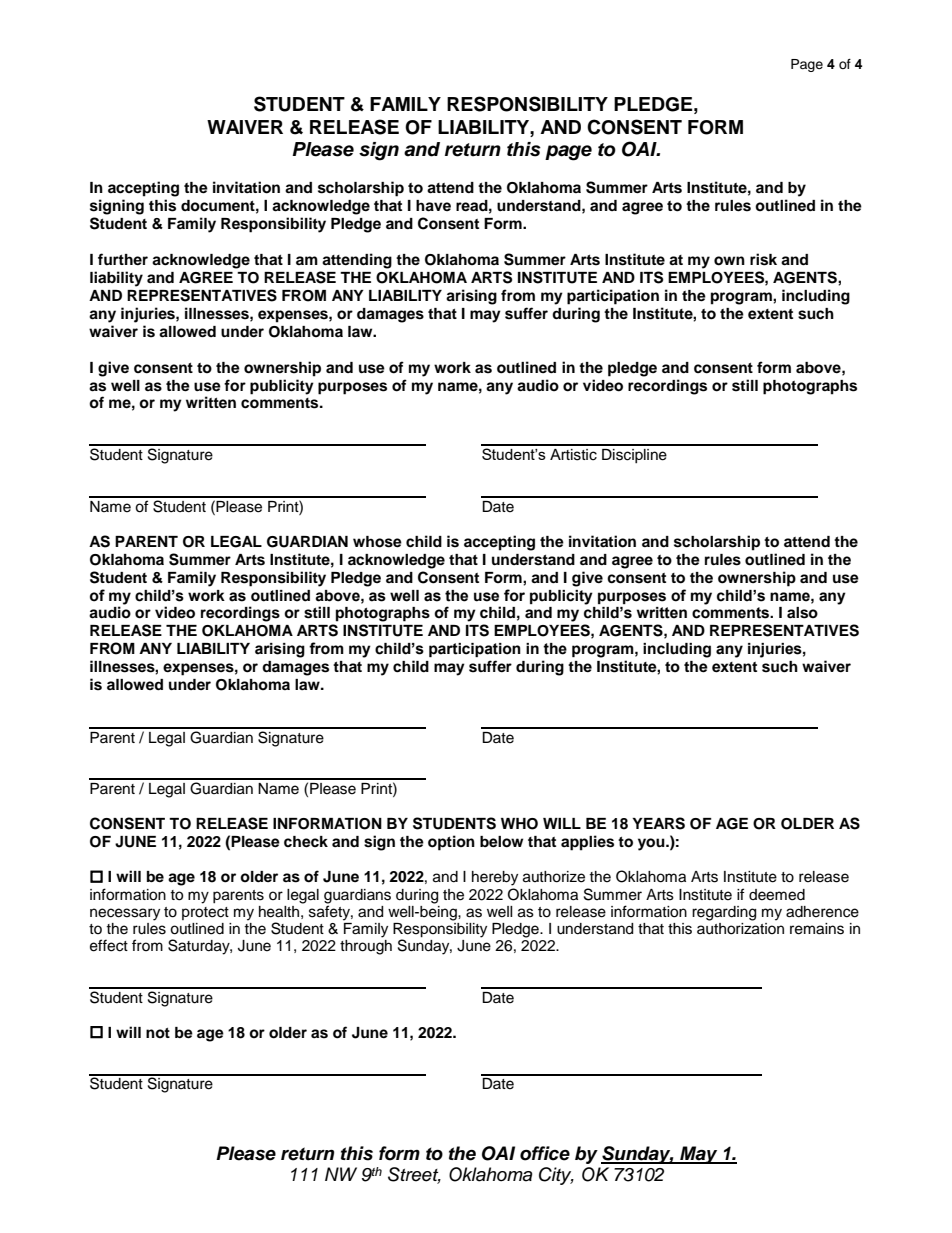 The height and width of the screenshot is (1233, 952). I want to click on YEARS, so click(658, 823).
